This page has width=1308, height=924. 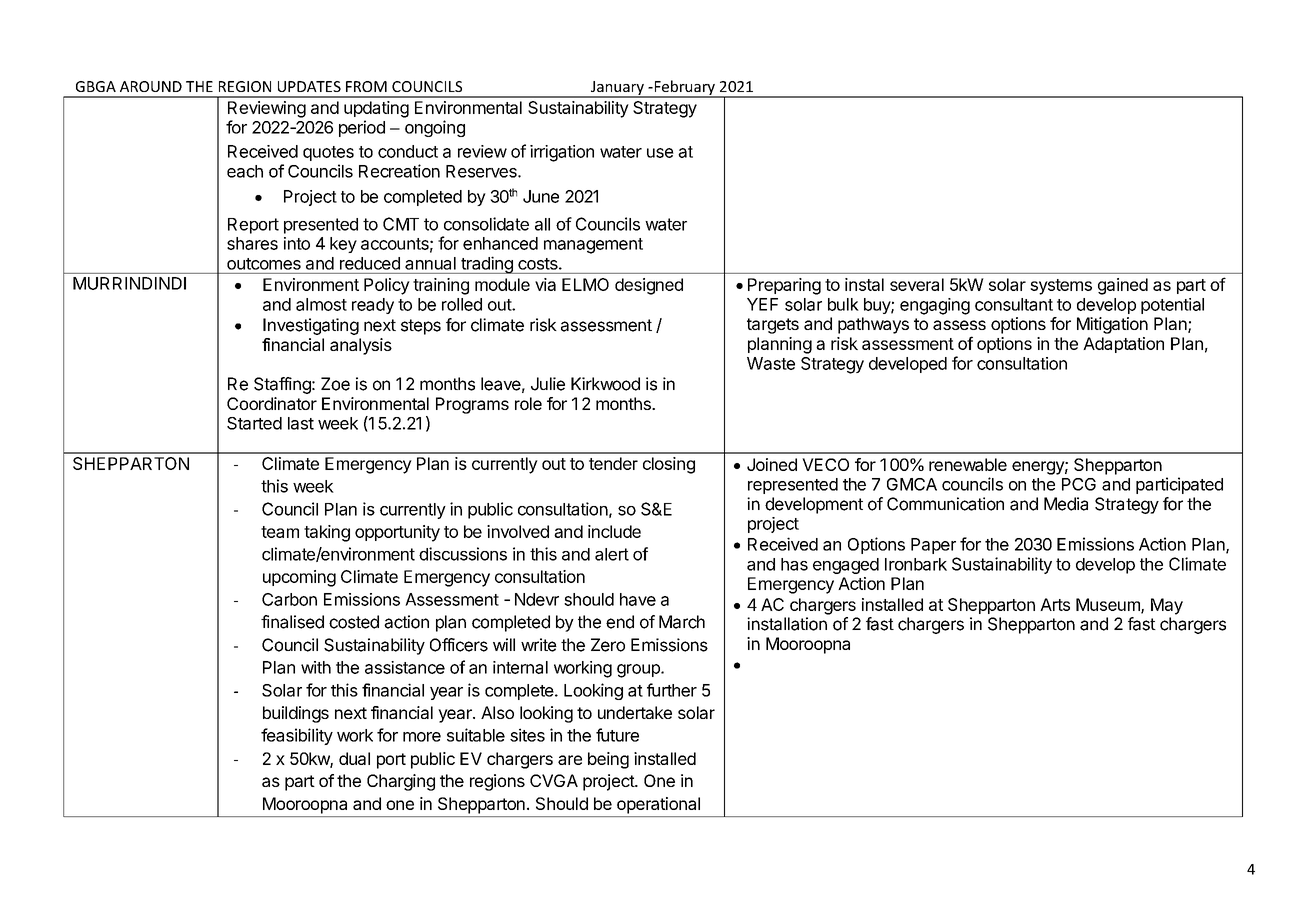 I want to click on irrigation, so click(x=562, y=153).
